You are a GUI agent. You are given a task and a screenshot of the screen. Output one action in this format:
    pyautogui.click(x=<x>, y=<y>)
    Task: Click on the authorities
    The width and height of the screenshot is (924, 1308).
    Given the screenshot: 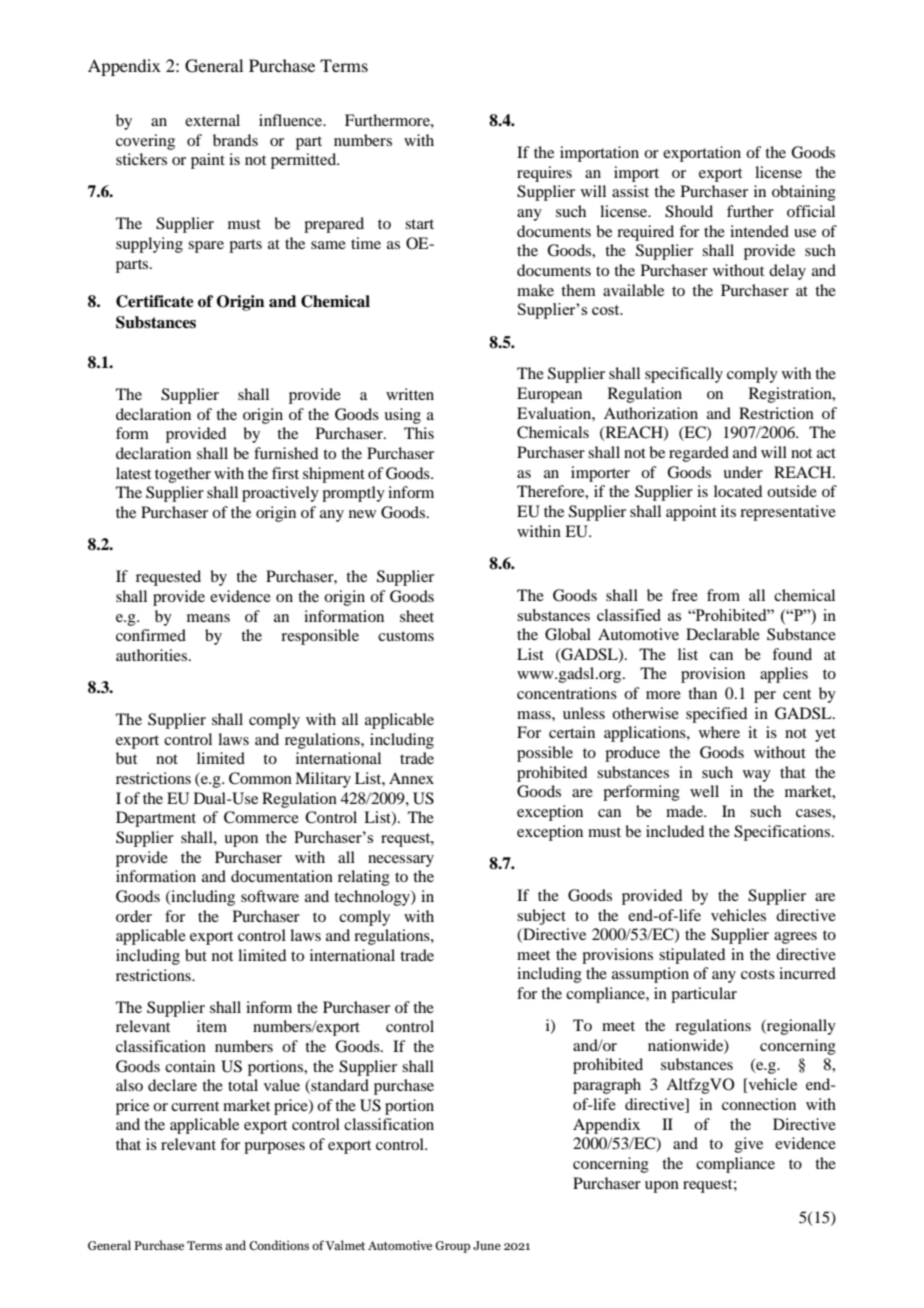 What is the action you would take?
    pyautogui.click(x=153, y=655)
